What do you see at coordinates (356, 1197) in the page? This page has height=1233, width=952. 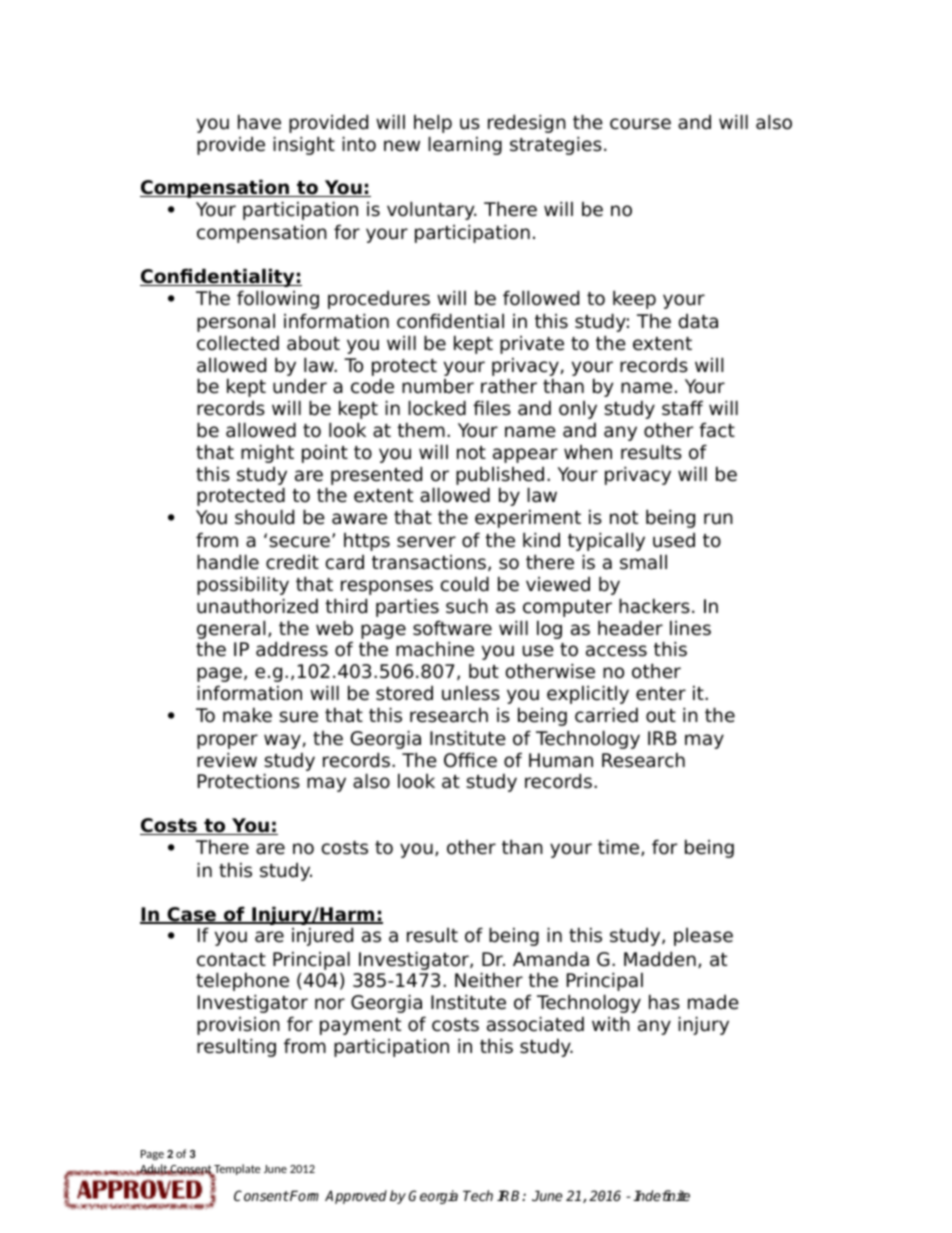 I see `Approved` at bounding box center [356, 1197].
